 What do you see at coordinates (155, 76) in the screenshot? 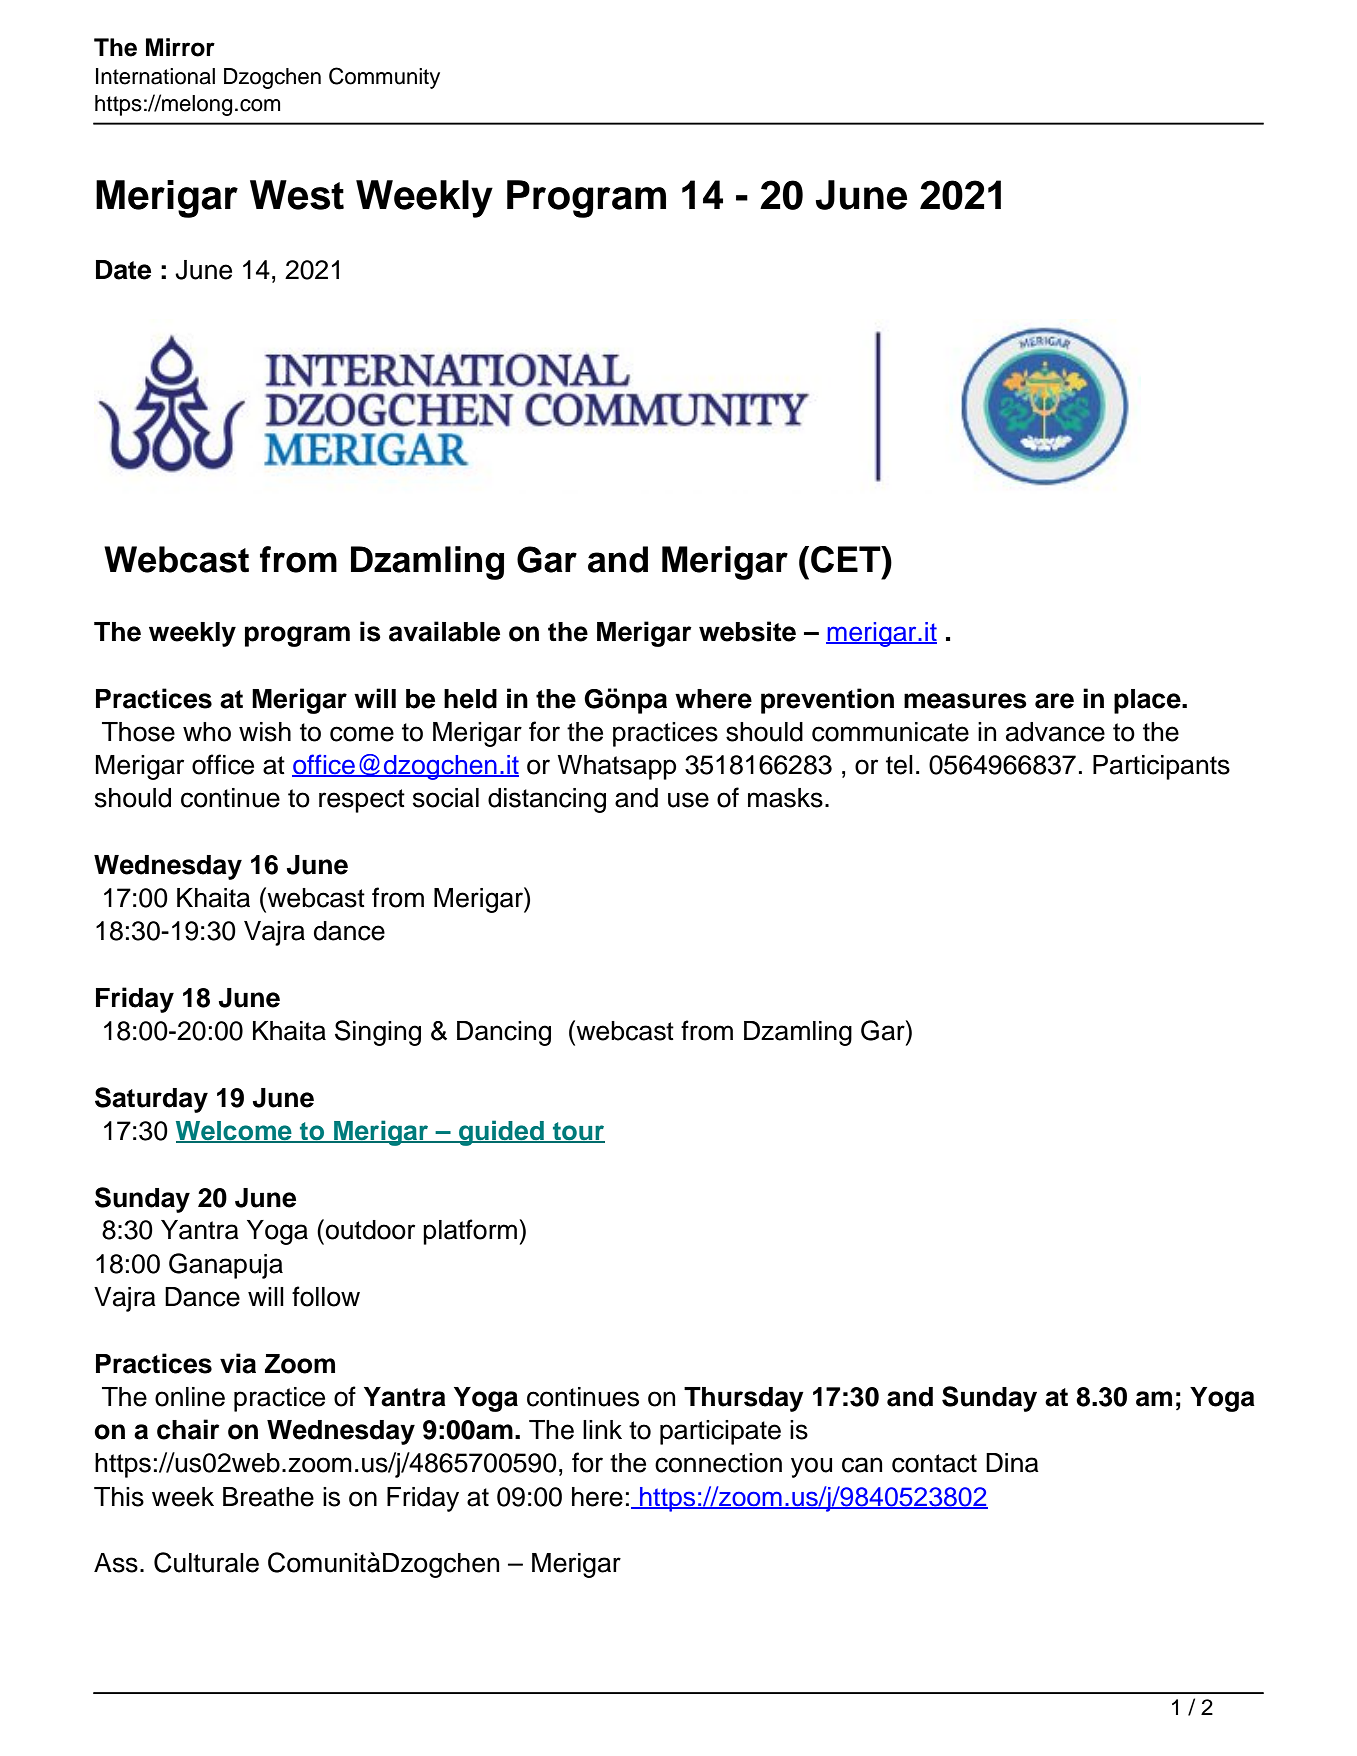
I see `International` at bounding box center [155, 76].
